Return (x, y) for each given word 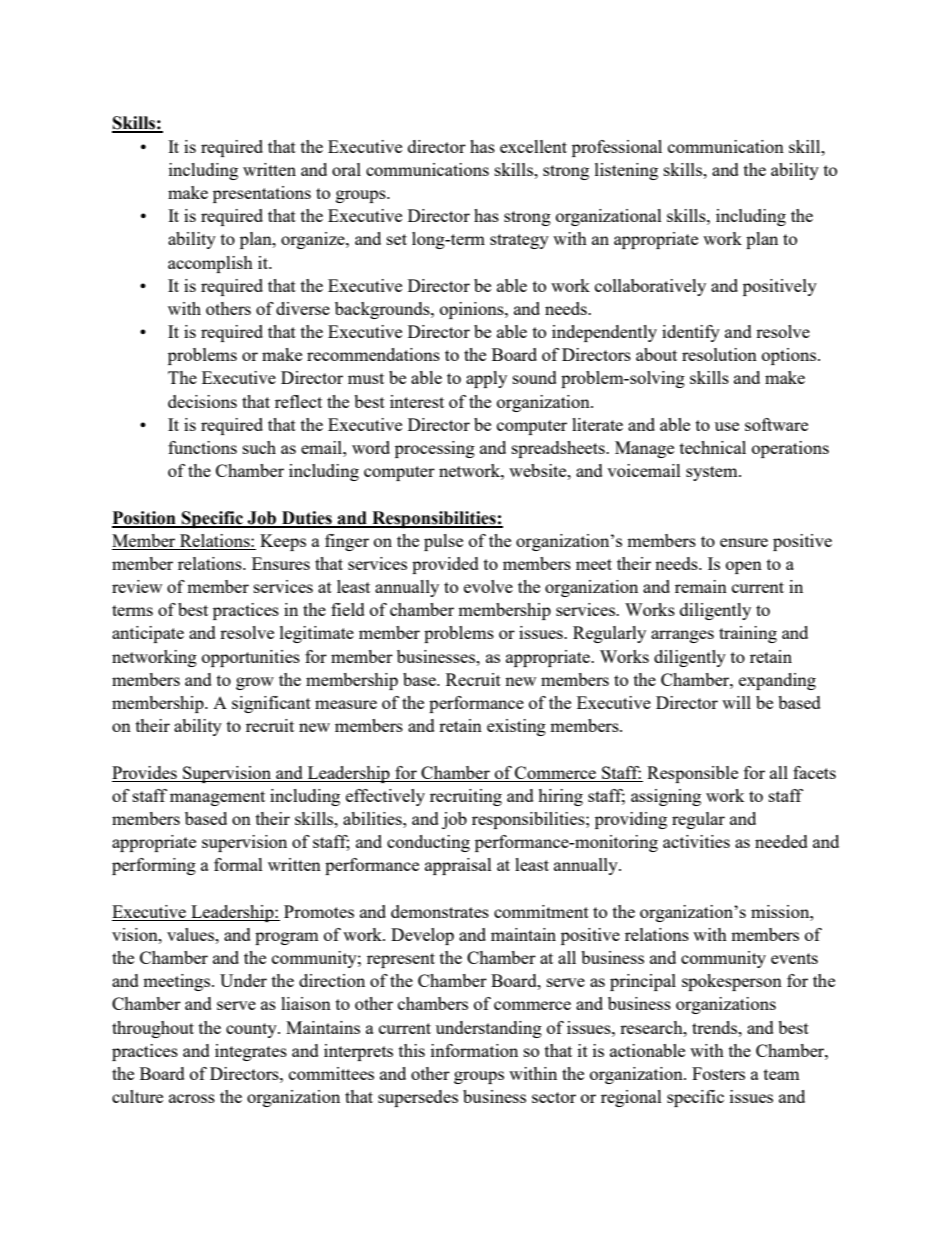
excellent (533, 146)
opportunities (251, 658)
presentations (262, 194)
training (748, 634)
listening (626, 171)
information (474, 1050)
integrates (251, 1052)
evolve (488, 586)
